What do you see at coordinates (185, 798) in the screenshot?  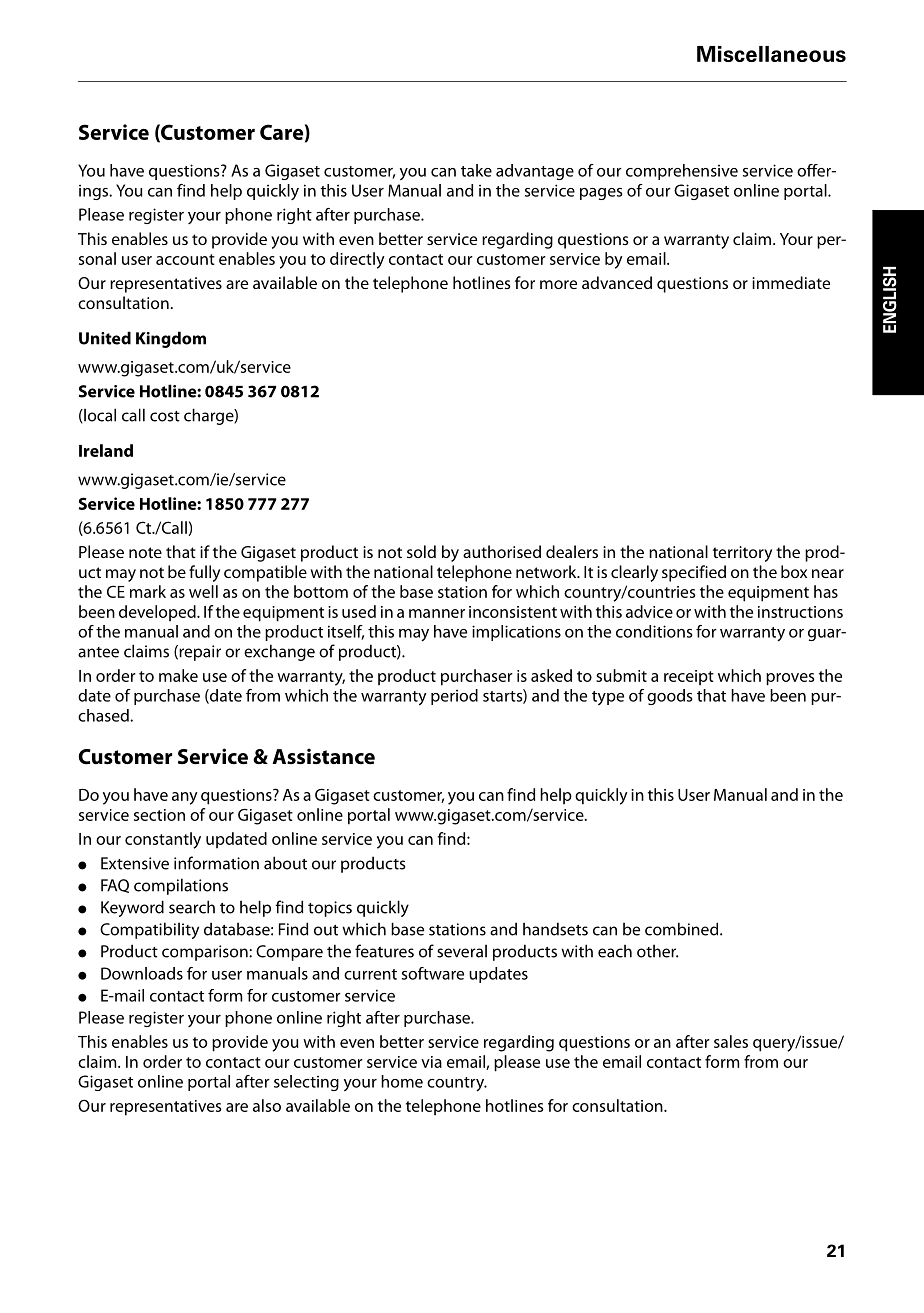 I see `any` at bounding box center [185, 798].
